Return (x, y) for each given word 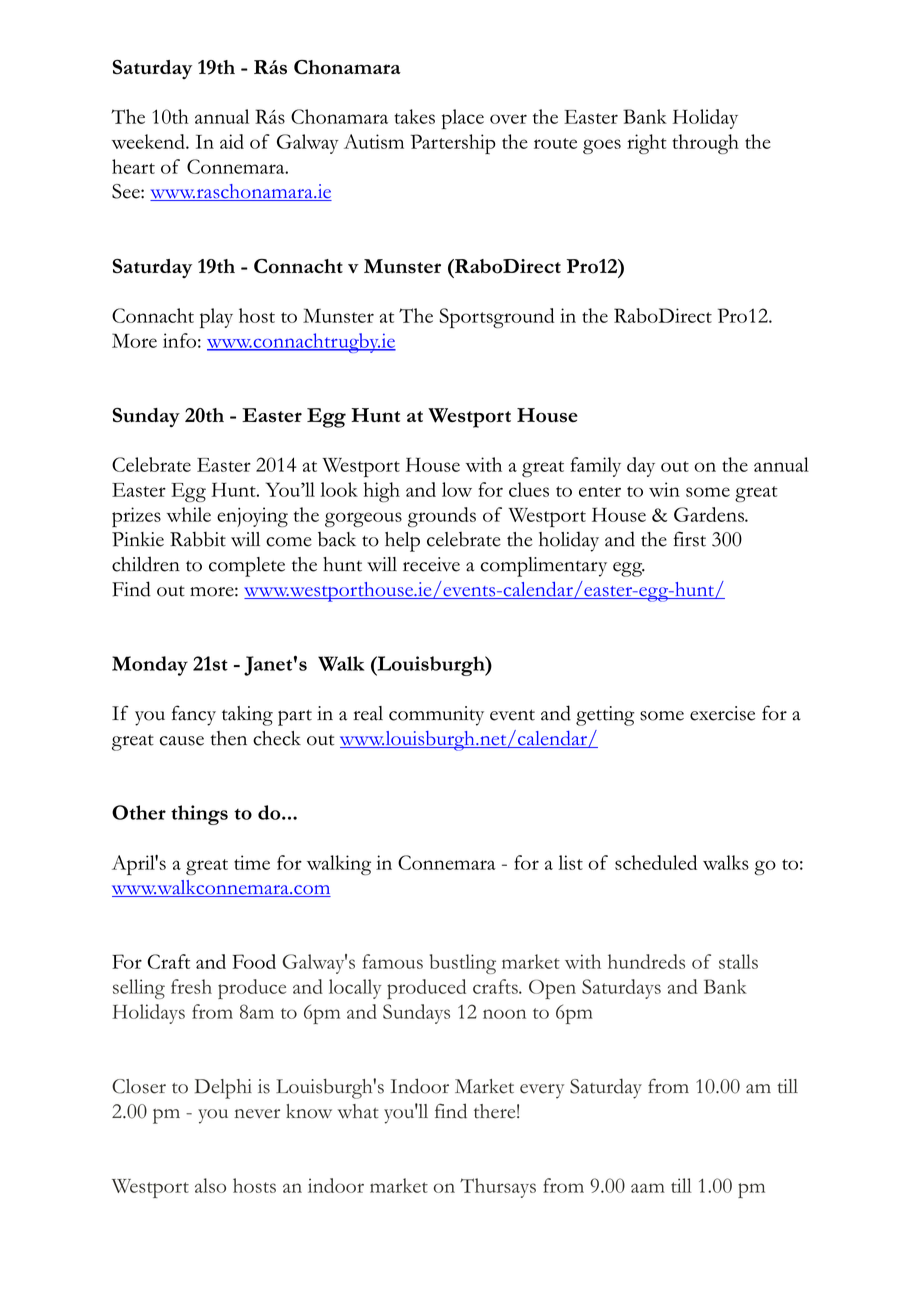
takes (414, 116)
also (210, 1185)
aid (232, 141)
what (358, 1111)
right (647, 144)
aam (648, 1188)
